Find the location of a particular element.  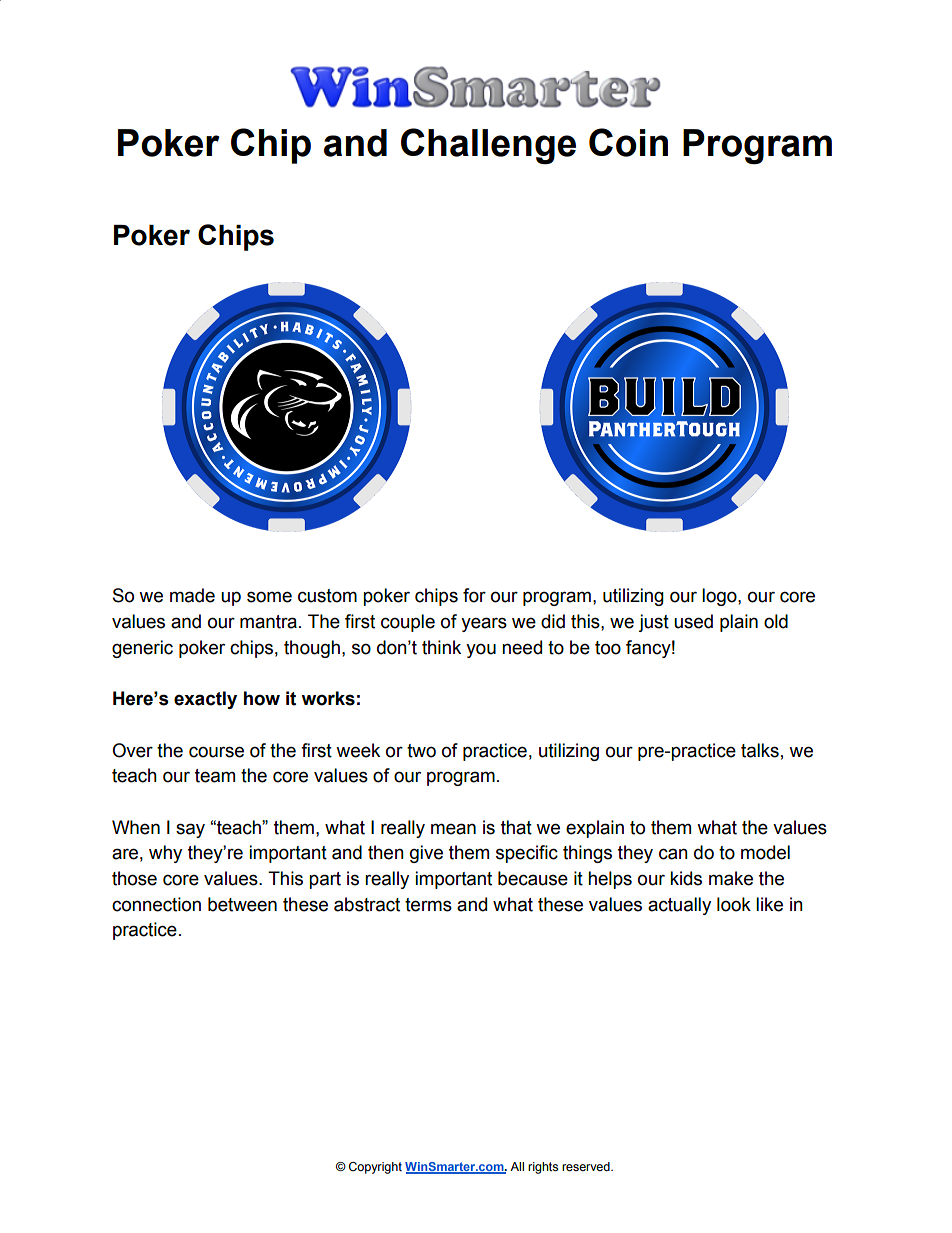

used is located at coordinates (693, 621).
